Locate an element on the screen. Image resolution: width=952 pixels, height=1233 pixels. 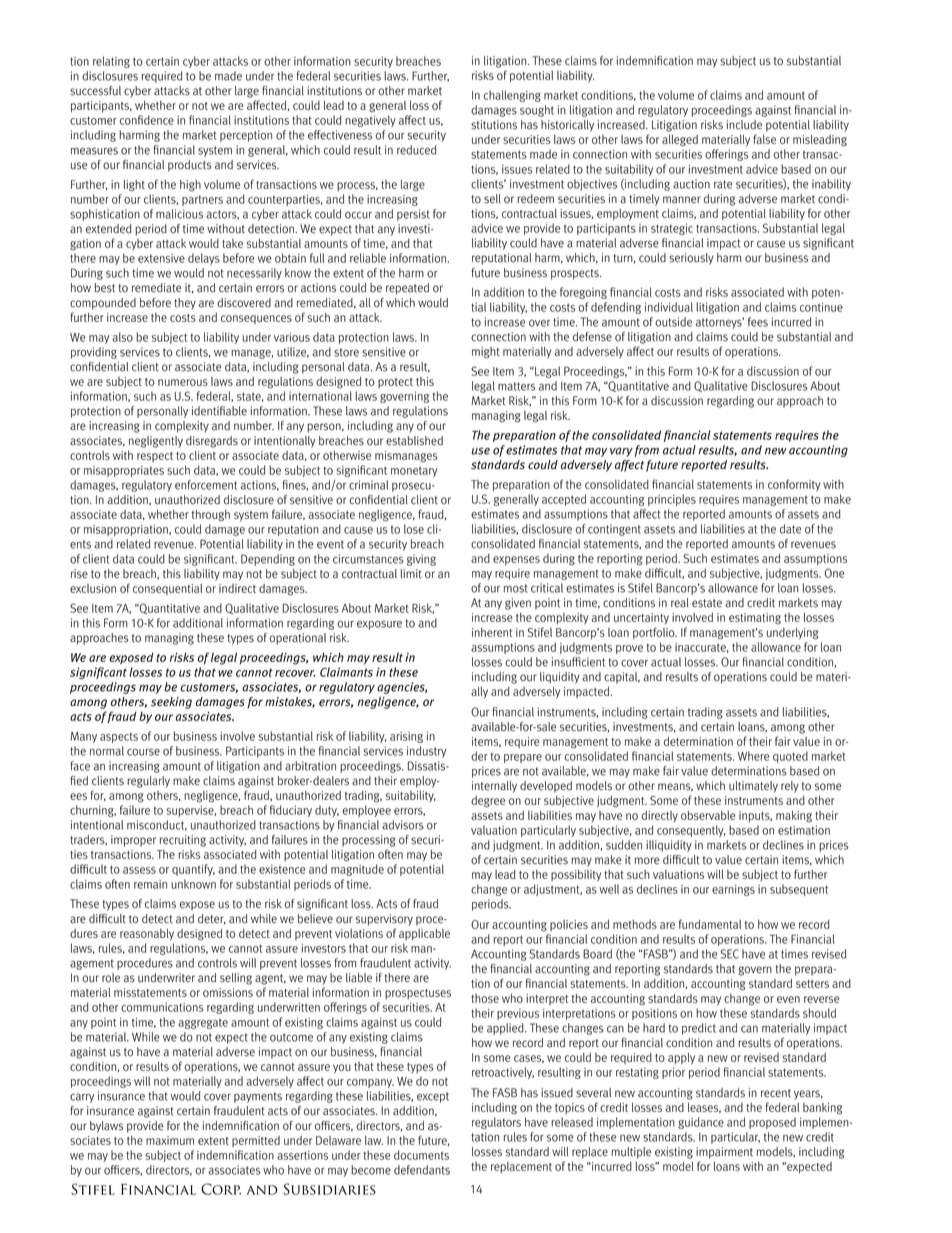
defendants is located at coordinates (422, 1170).
